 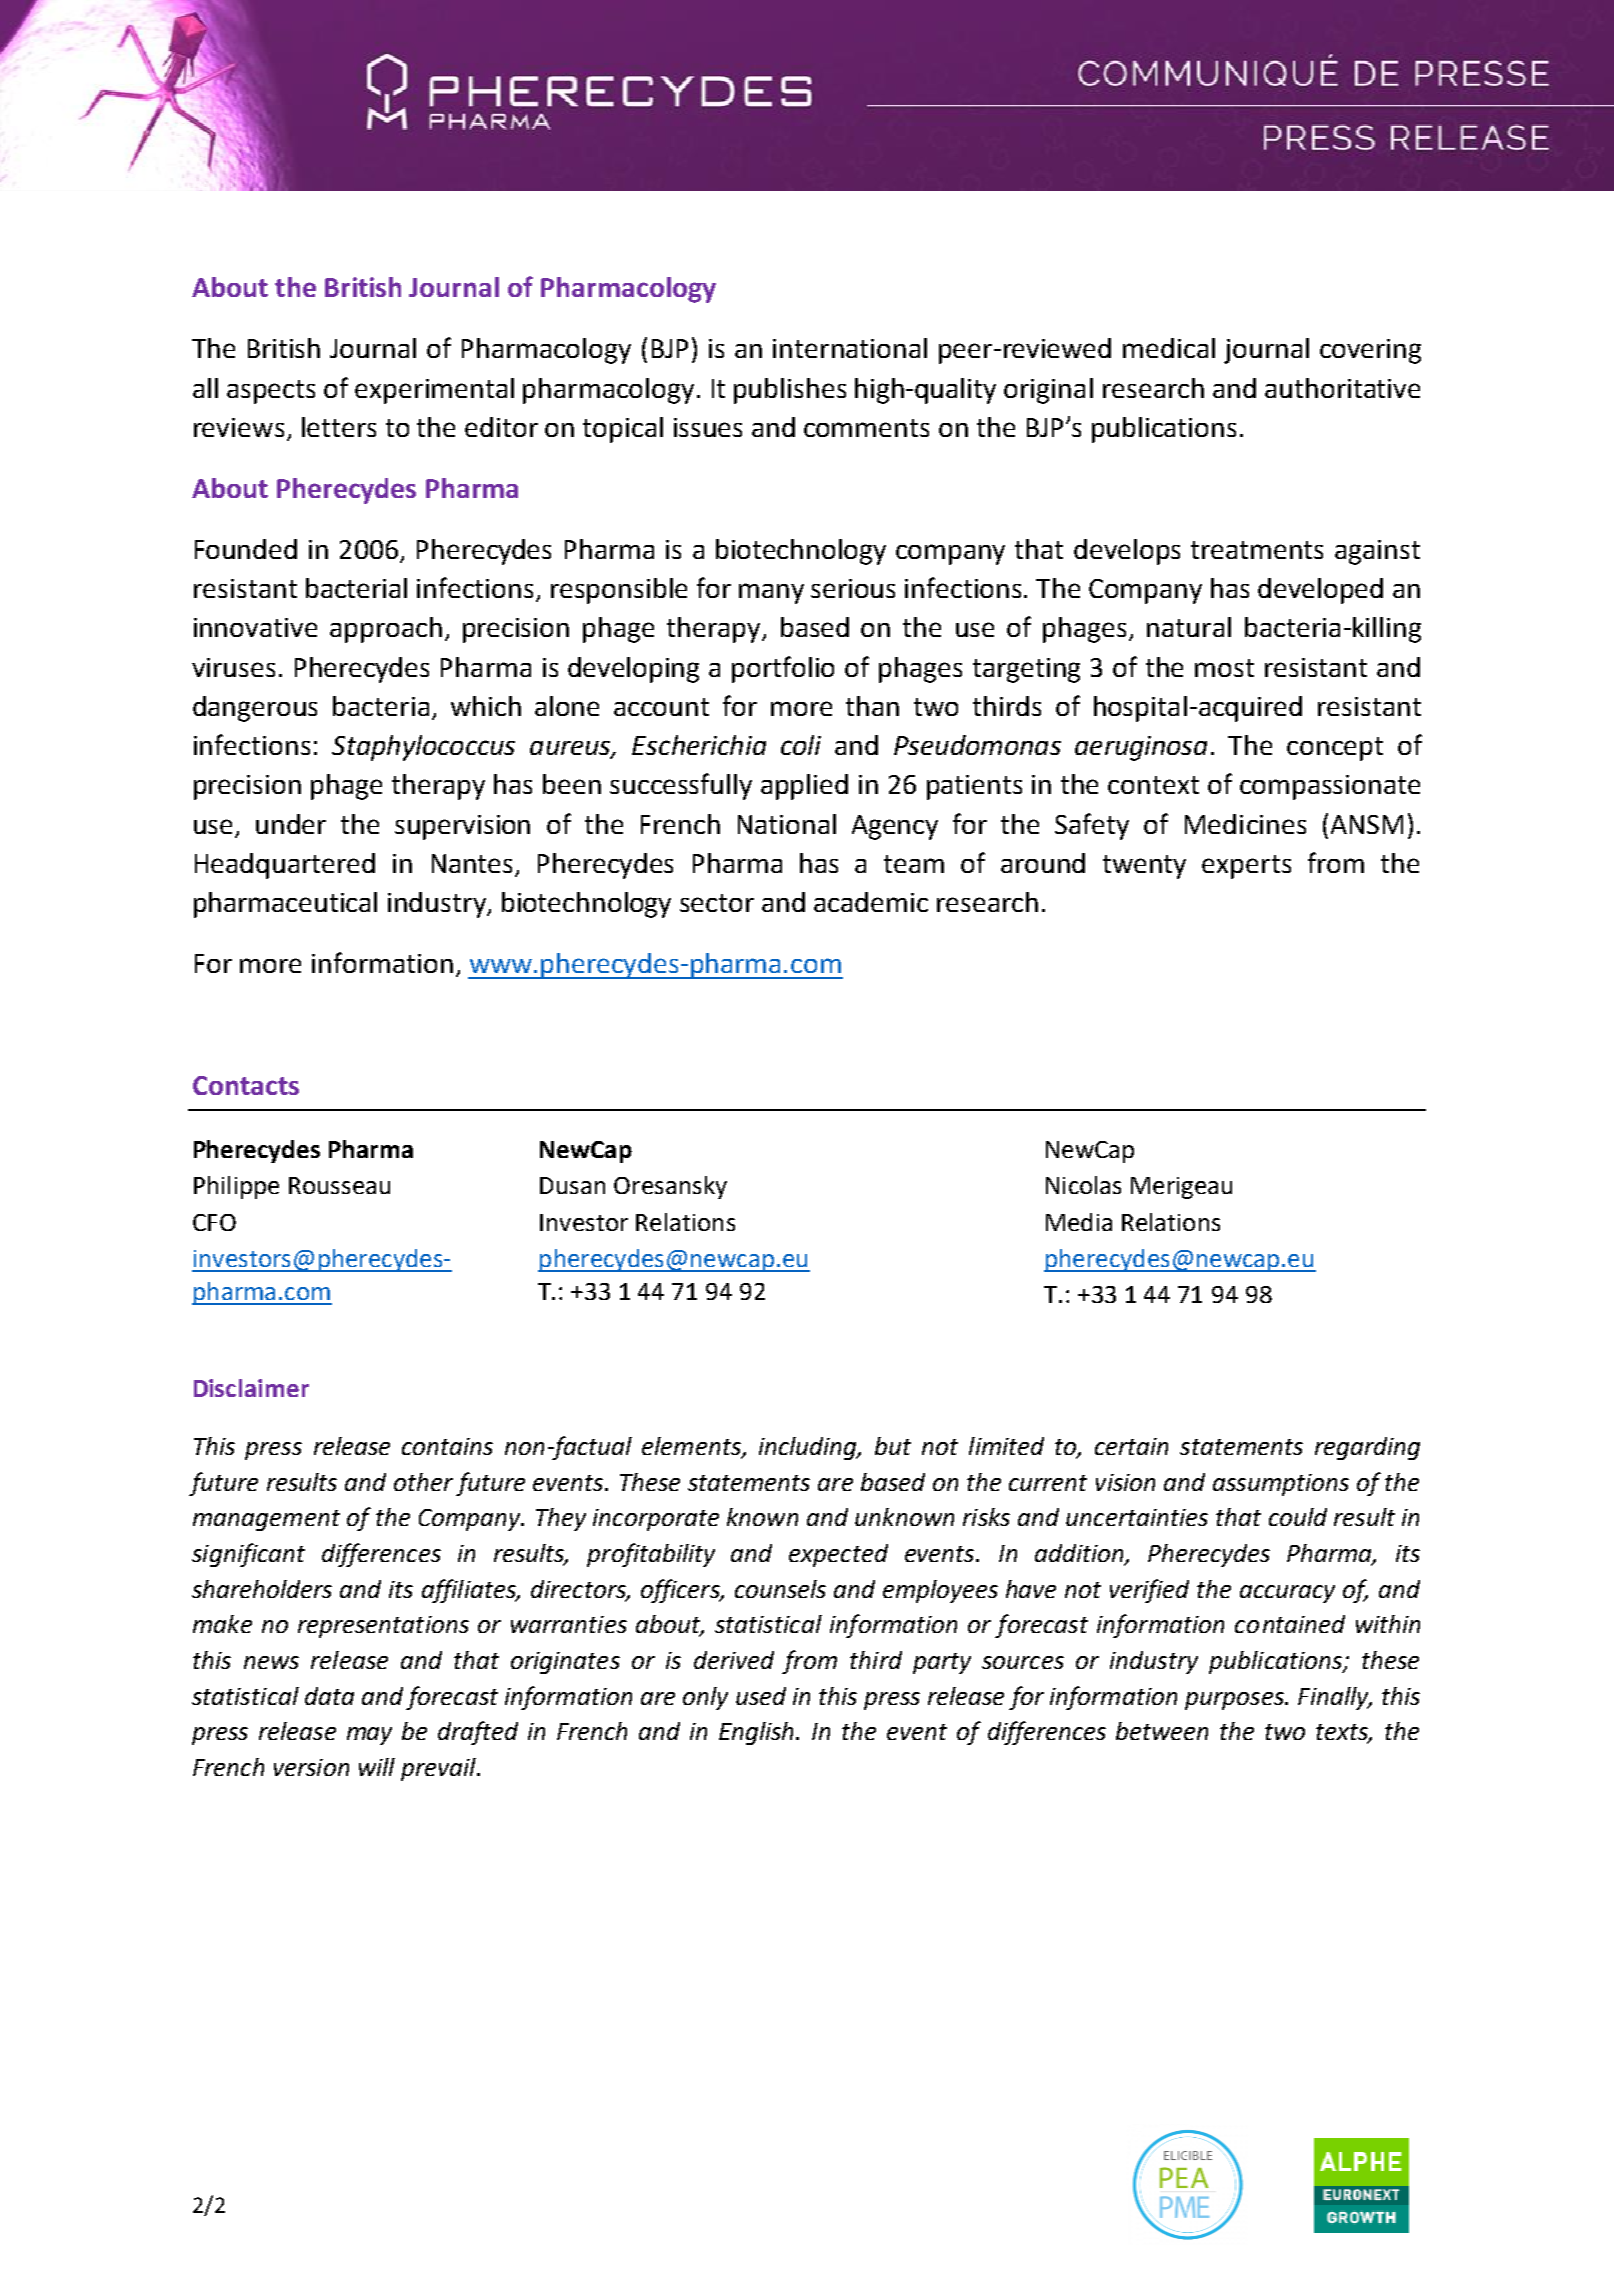 I want to click on may, so click(x=369, y=1736).
